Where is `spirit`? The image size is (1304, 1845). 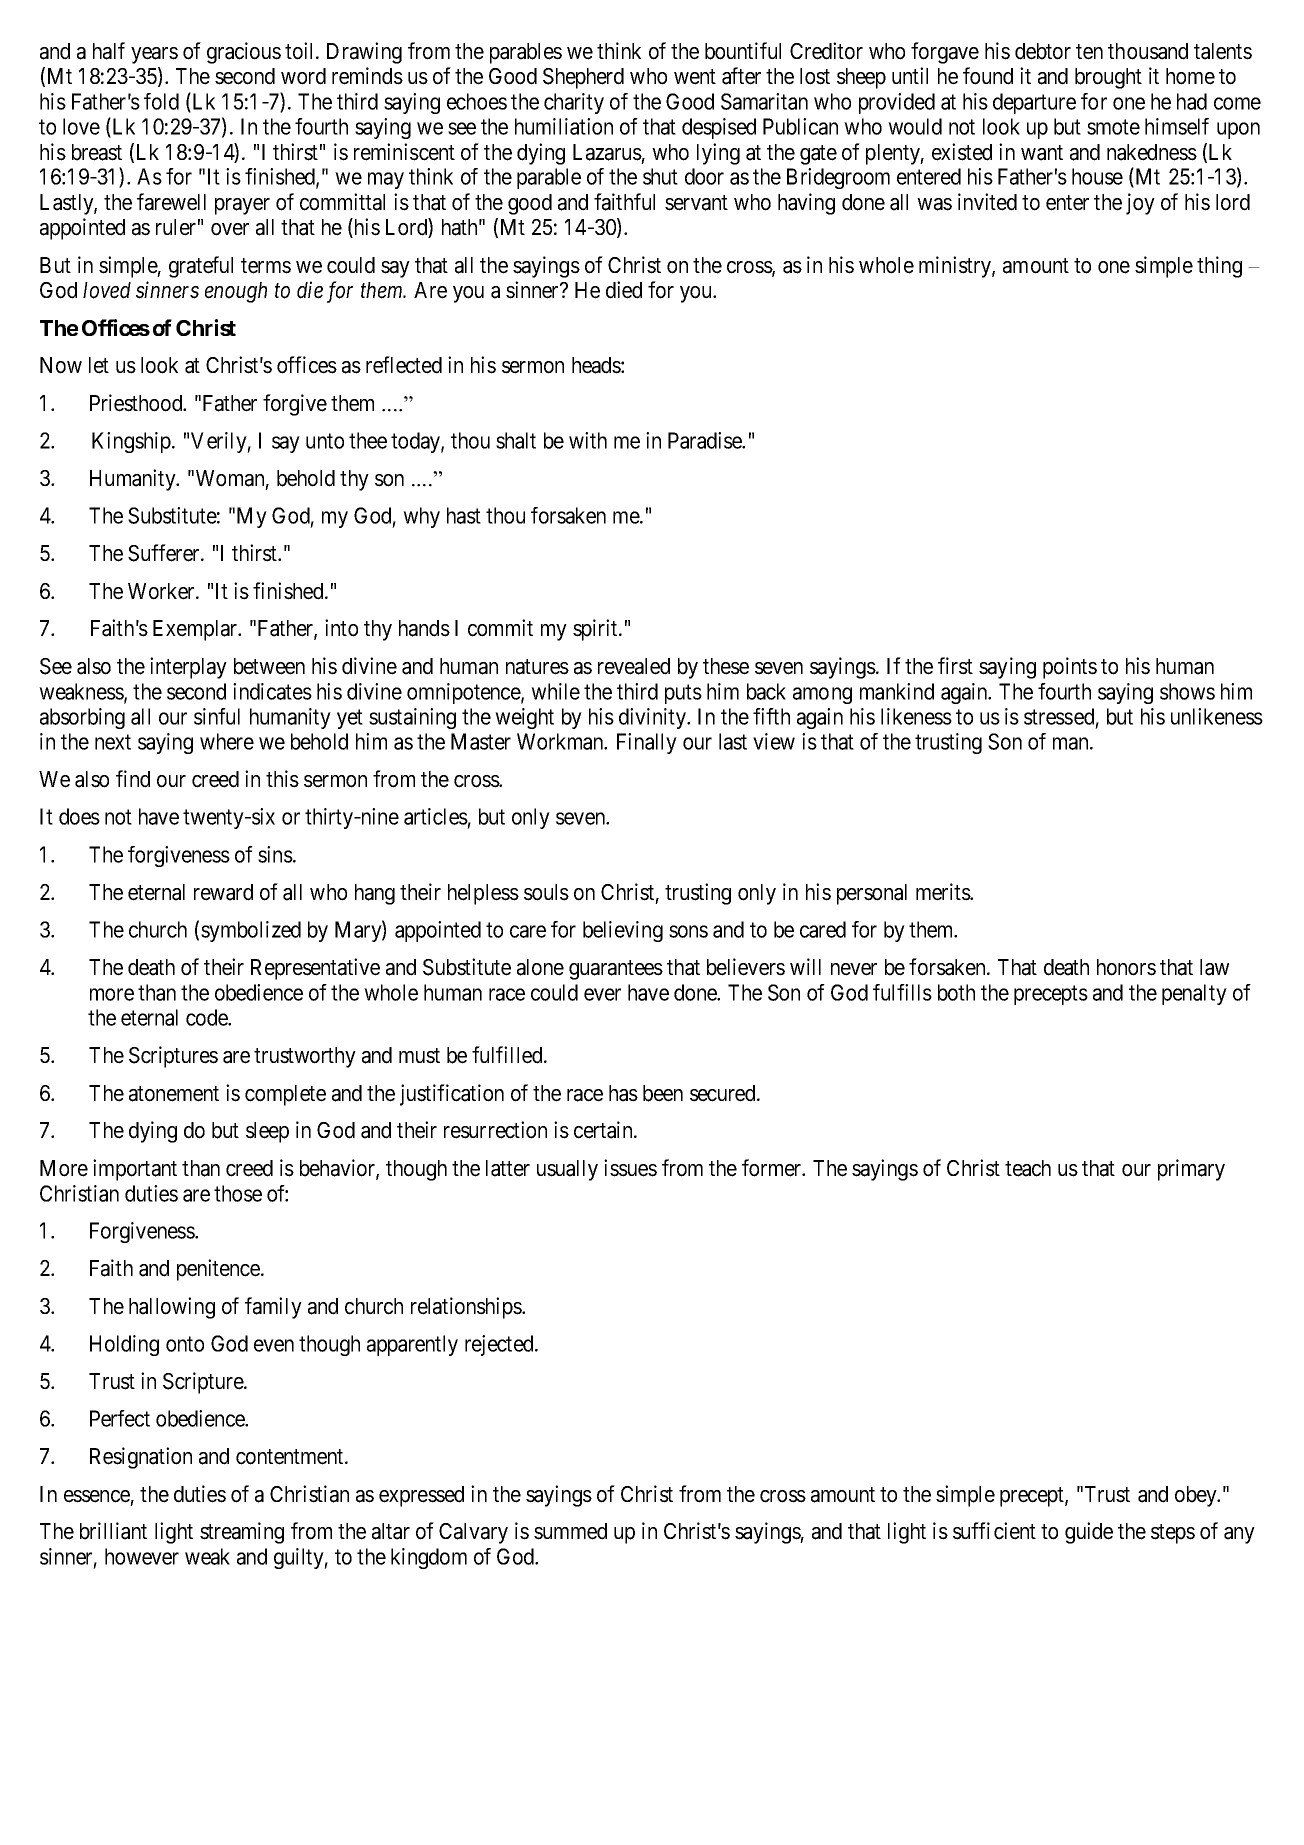
spirit is located at coordinates (596, 630).
